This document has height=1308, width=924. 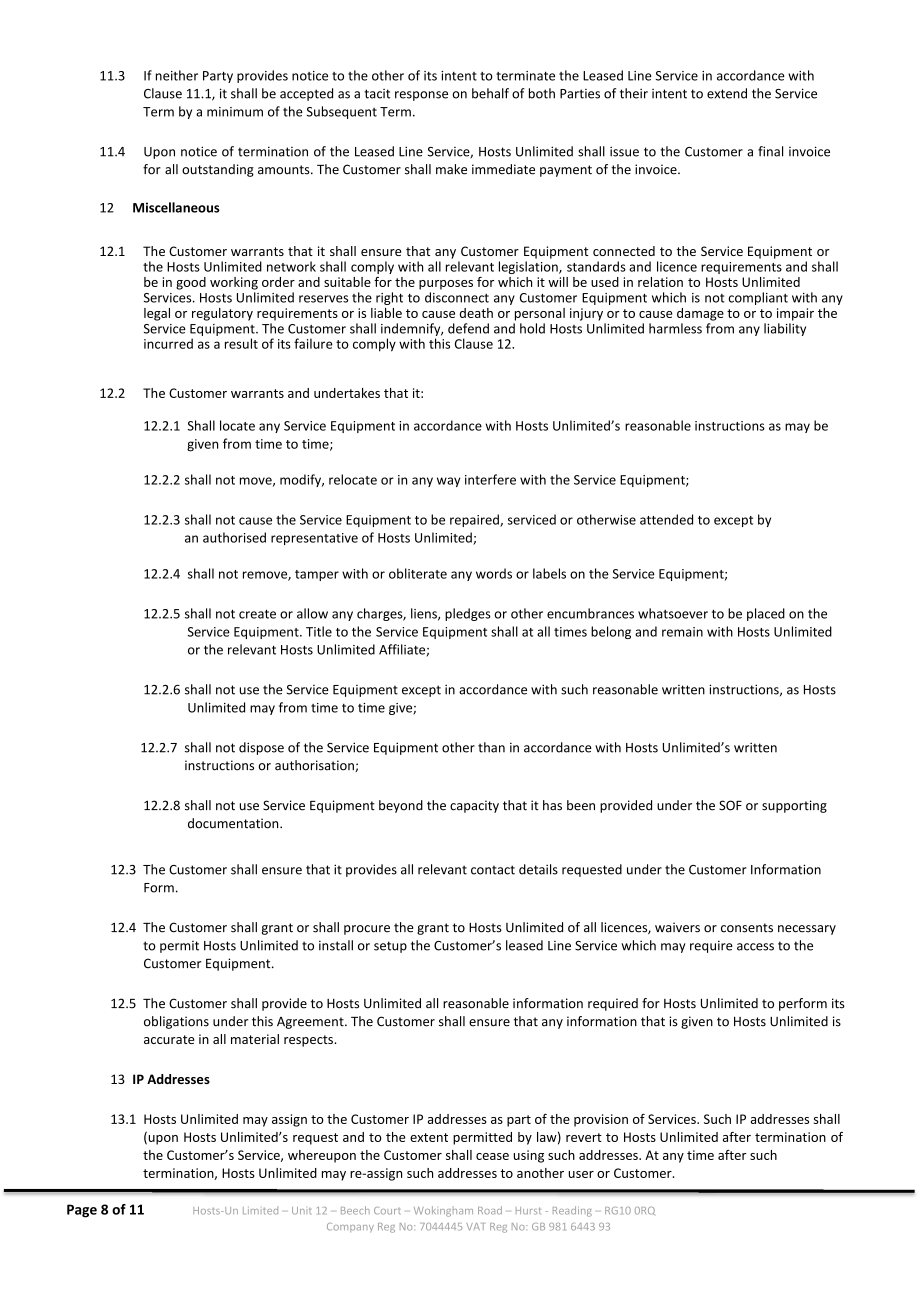 What do you see at coordinates (177, 75) in the document?
I see `neither` at bounding box center [177, 75].
